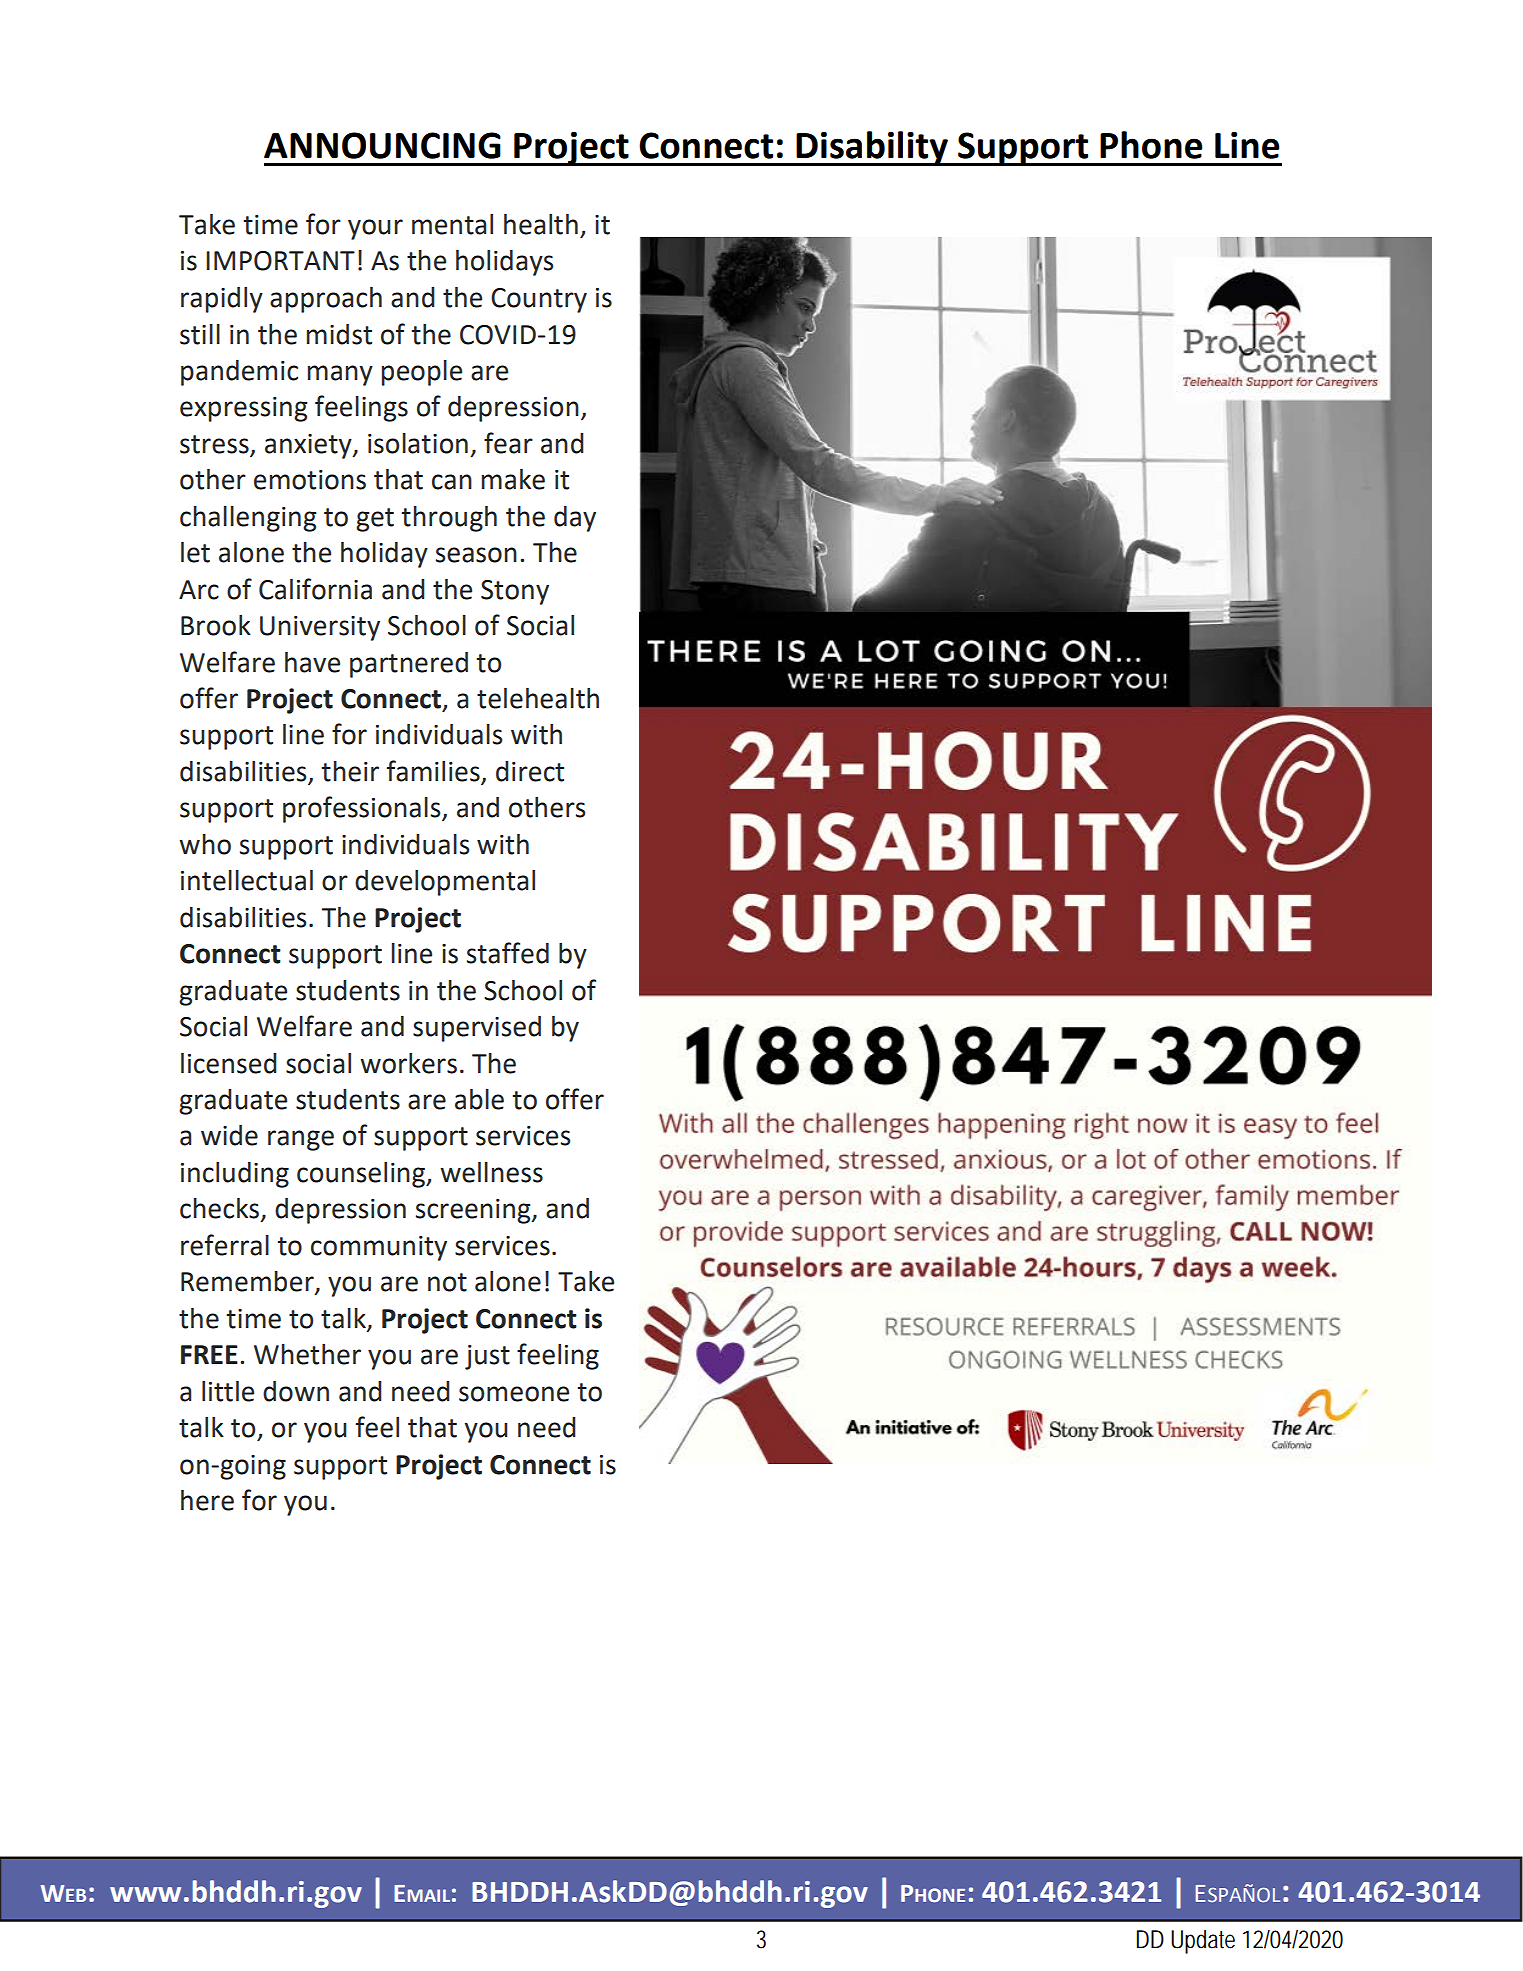 The height and width of the screenshot is (1971, 1523). I want to click on here, so click(207, 1500).
